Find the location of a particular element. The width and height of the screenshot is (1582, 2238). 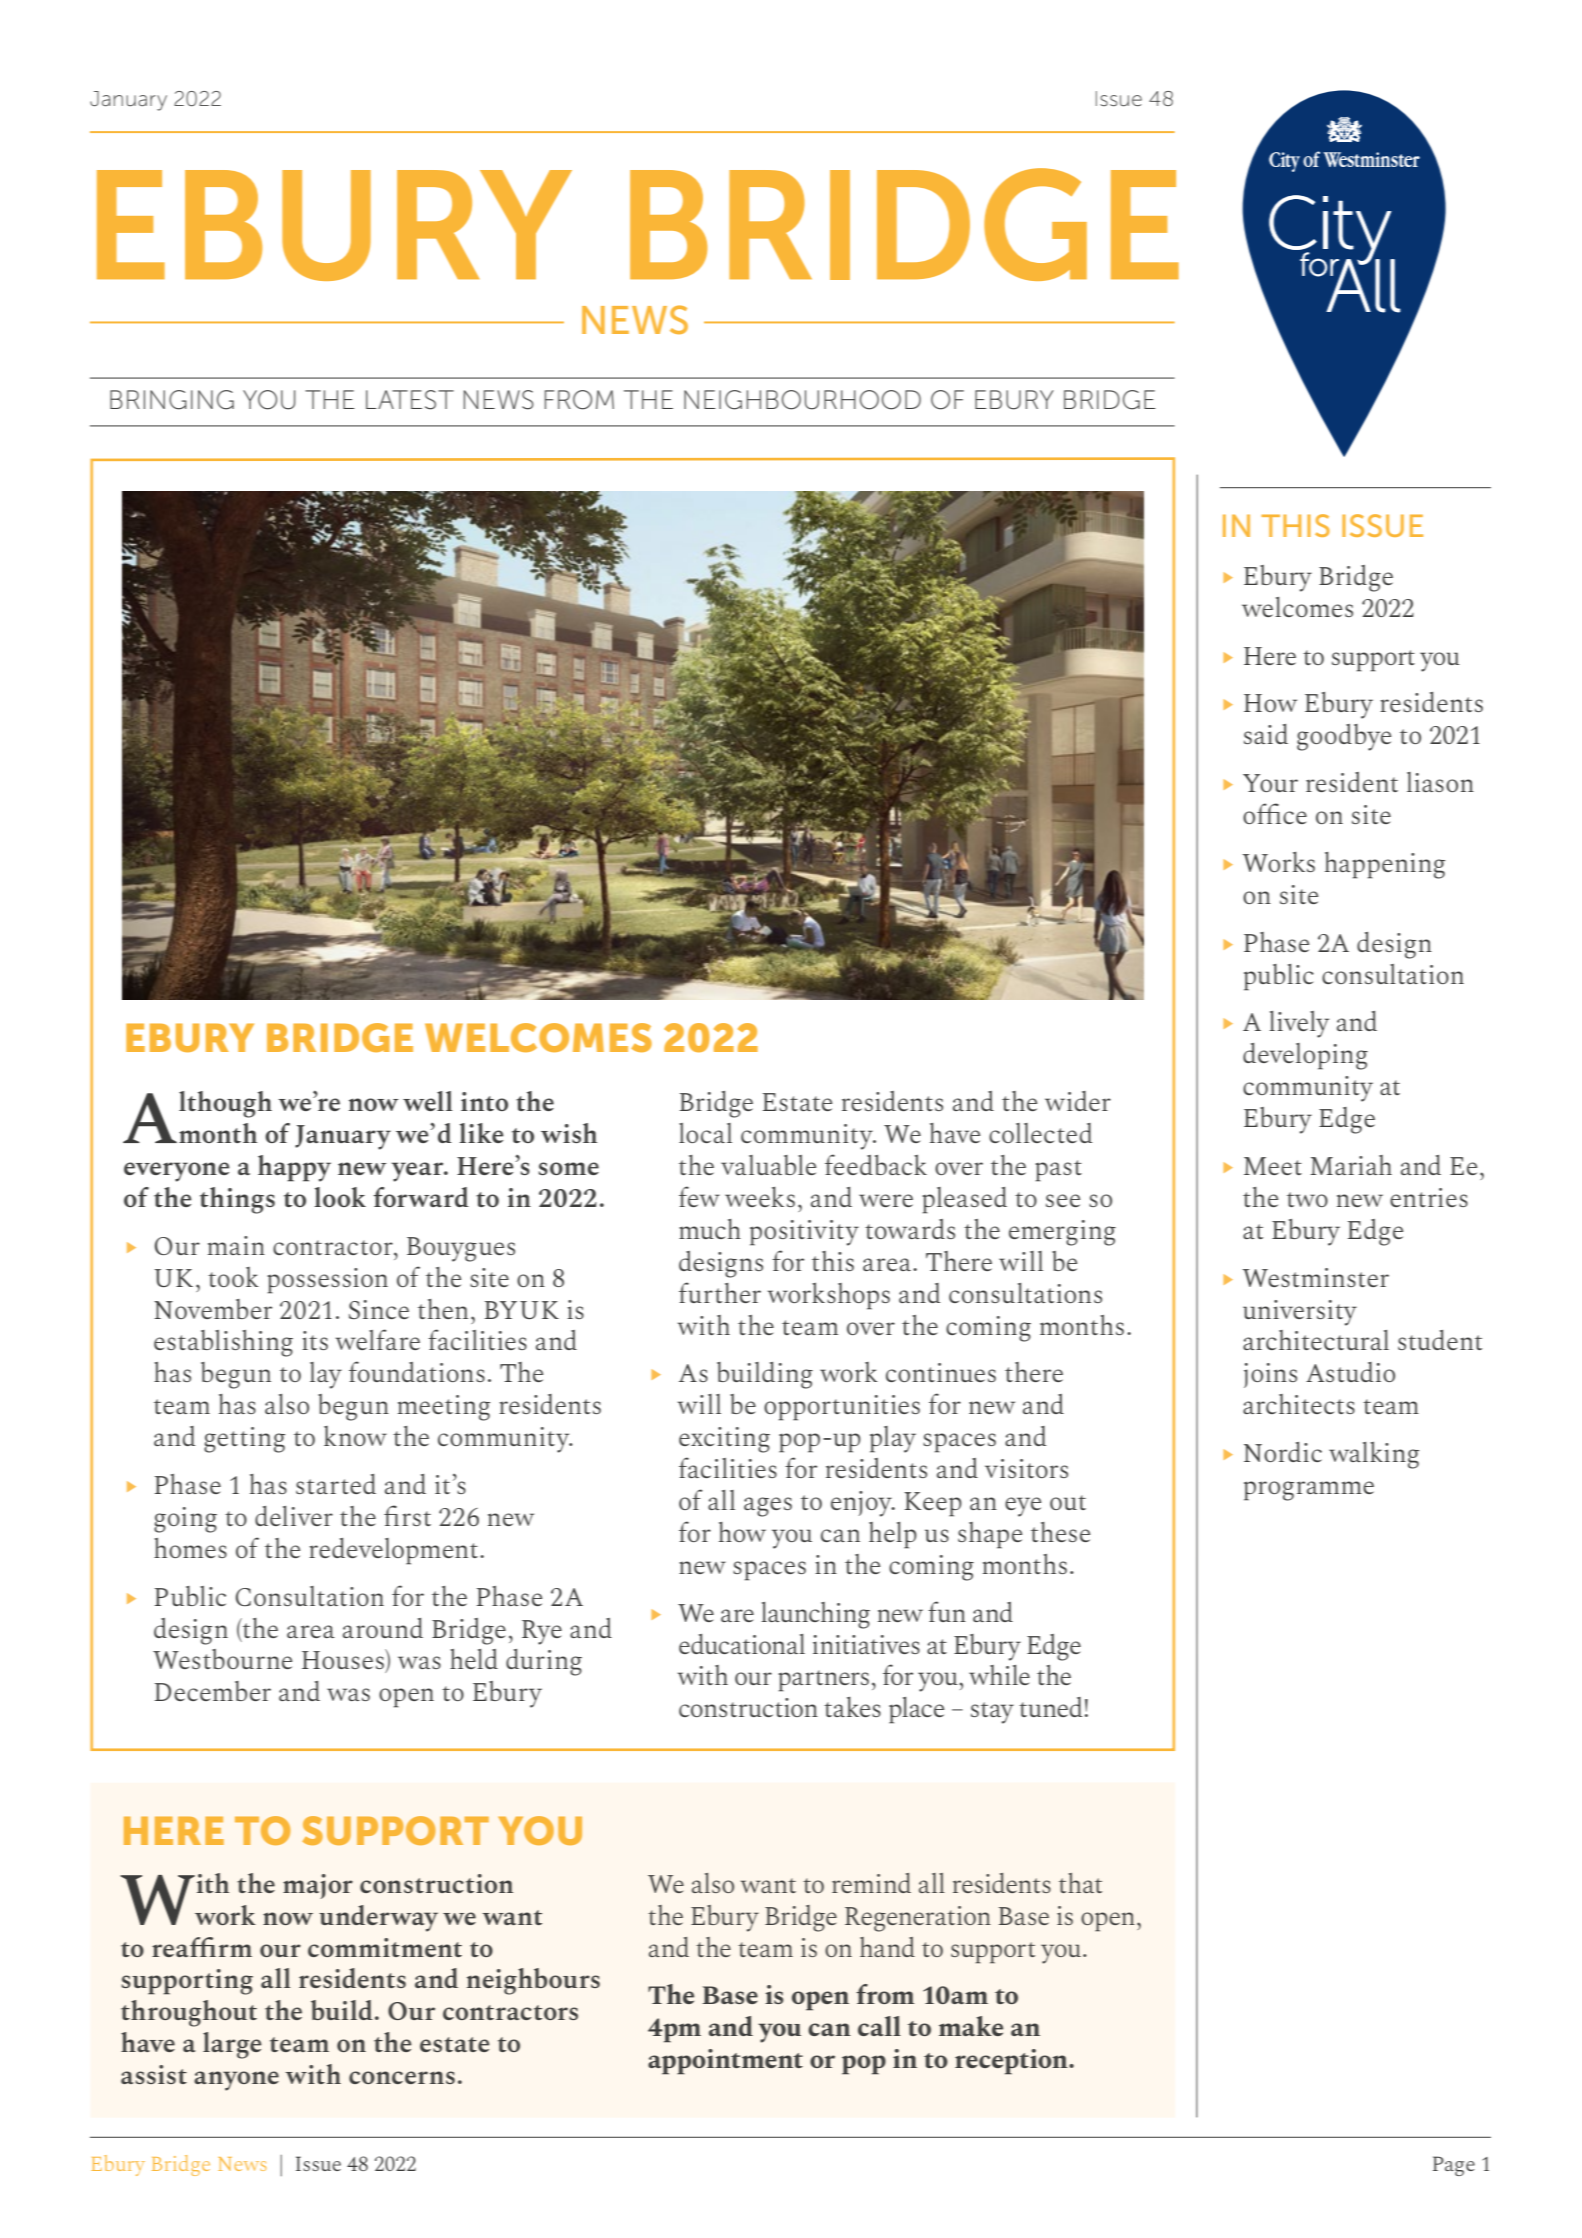

NEIGHBOURHOOD is located at coordinates (802, 400).
